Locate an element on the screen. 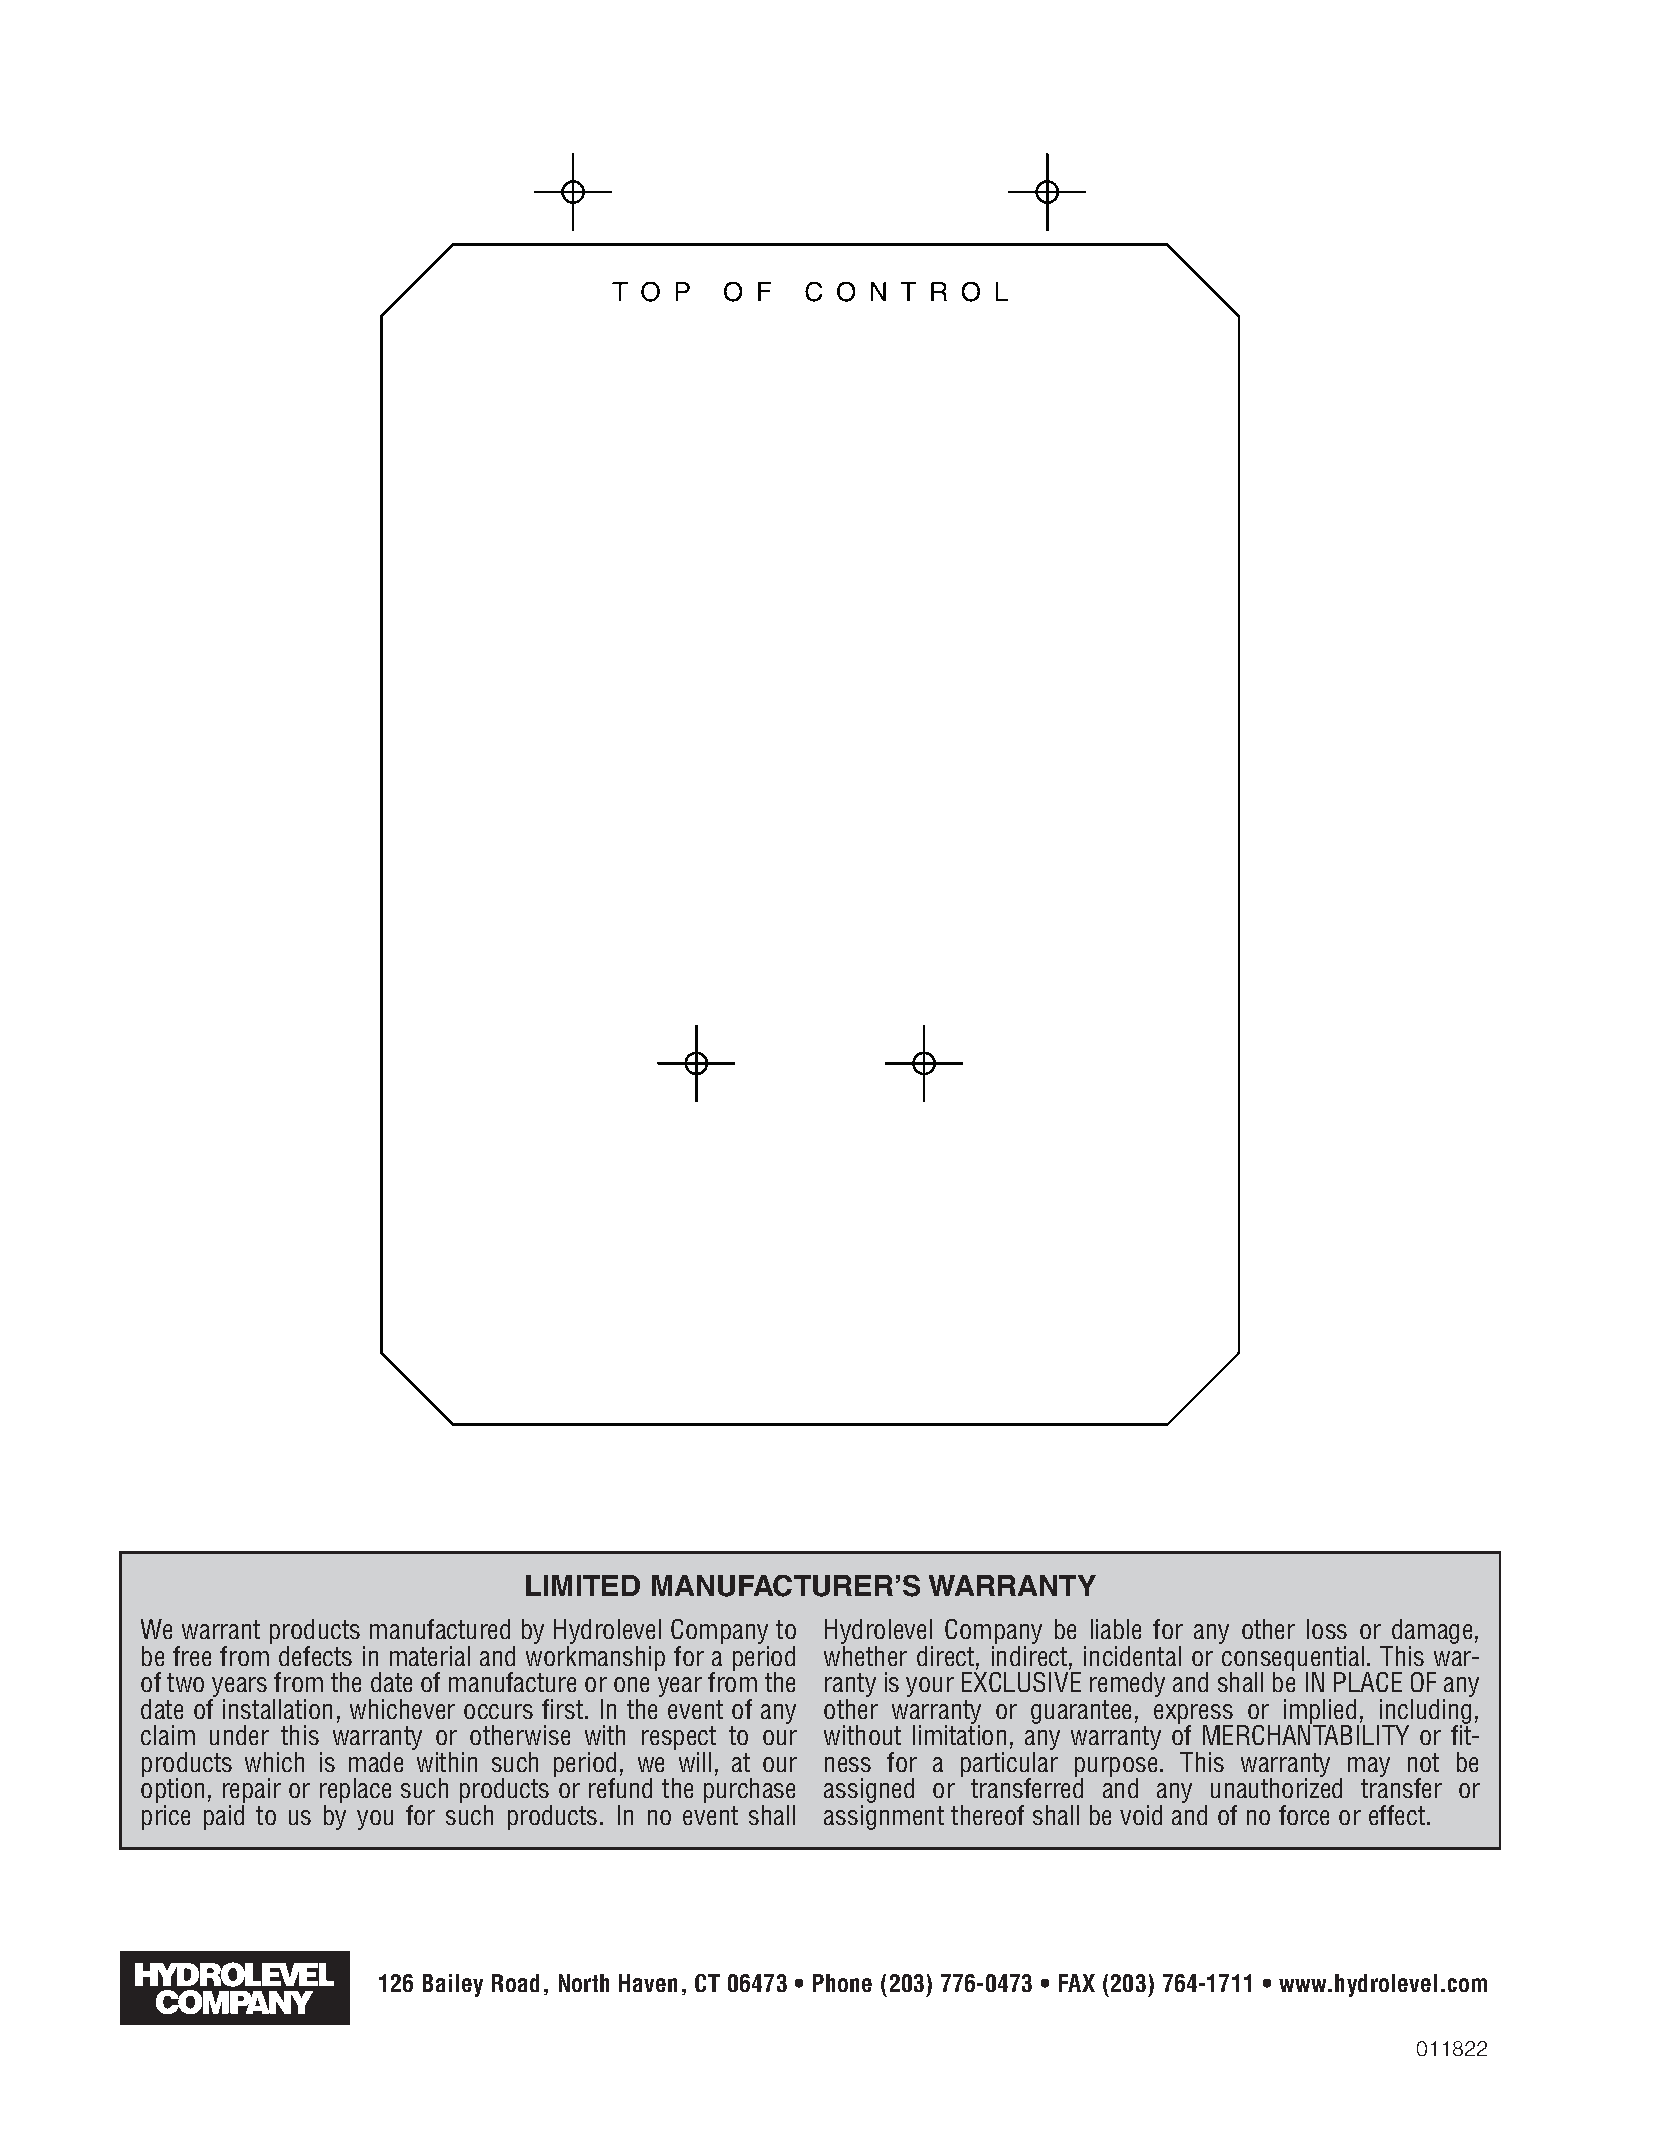 This screenshot has width=1668, height=2145. unauthorized is located at coordinates (1276, 1787).
